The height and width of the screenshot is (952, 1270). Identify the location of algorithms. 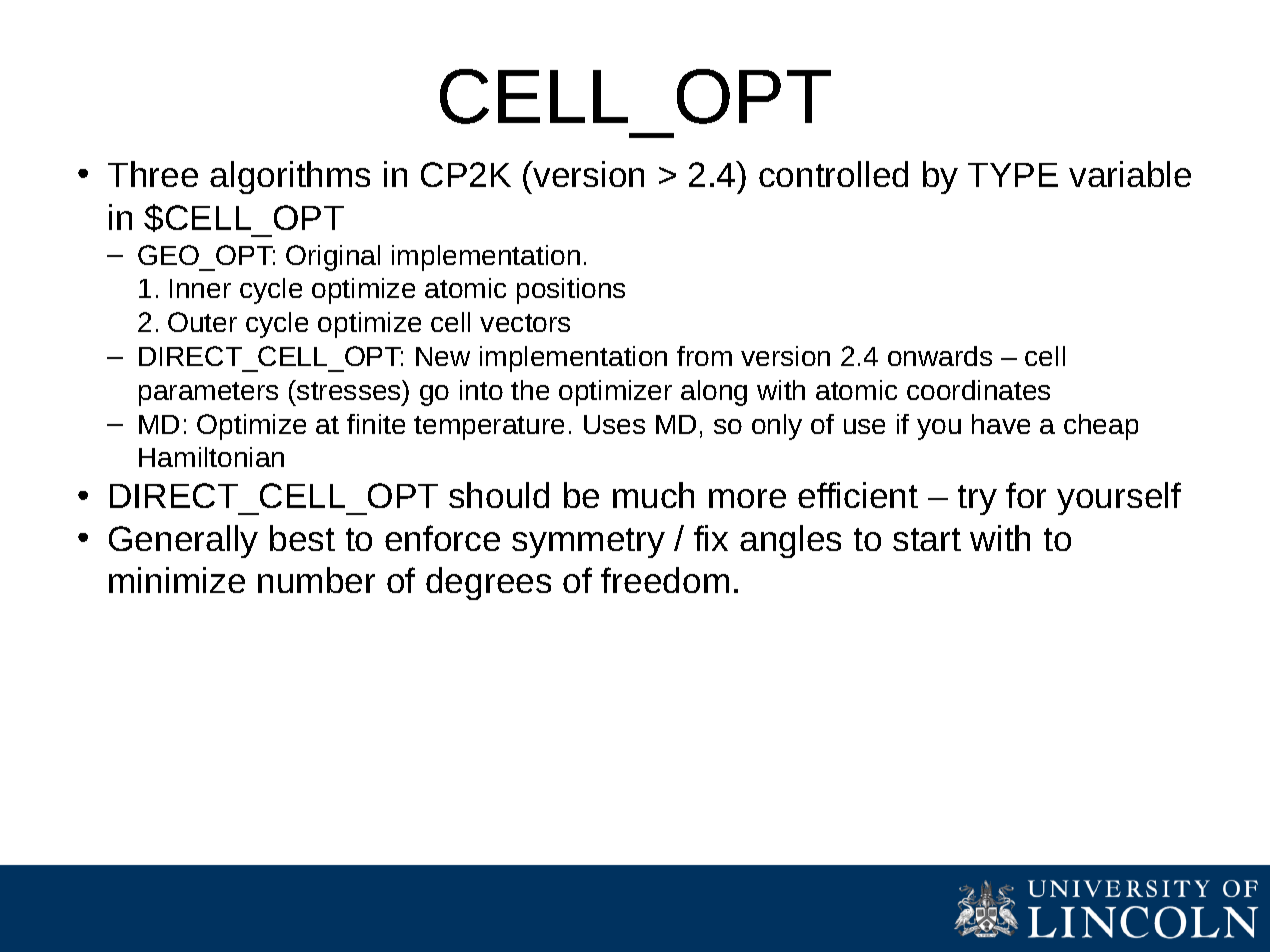
(290, 177).
